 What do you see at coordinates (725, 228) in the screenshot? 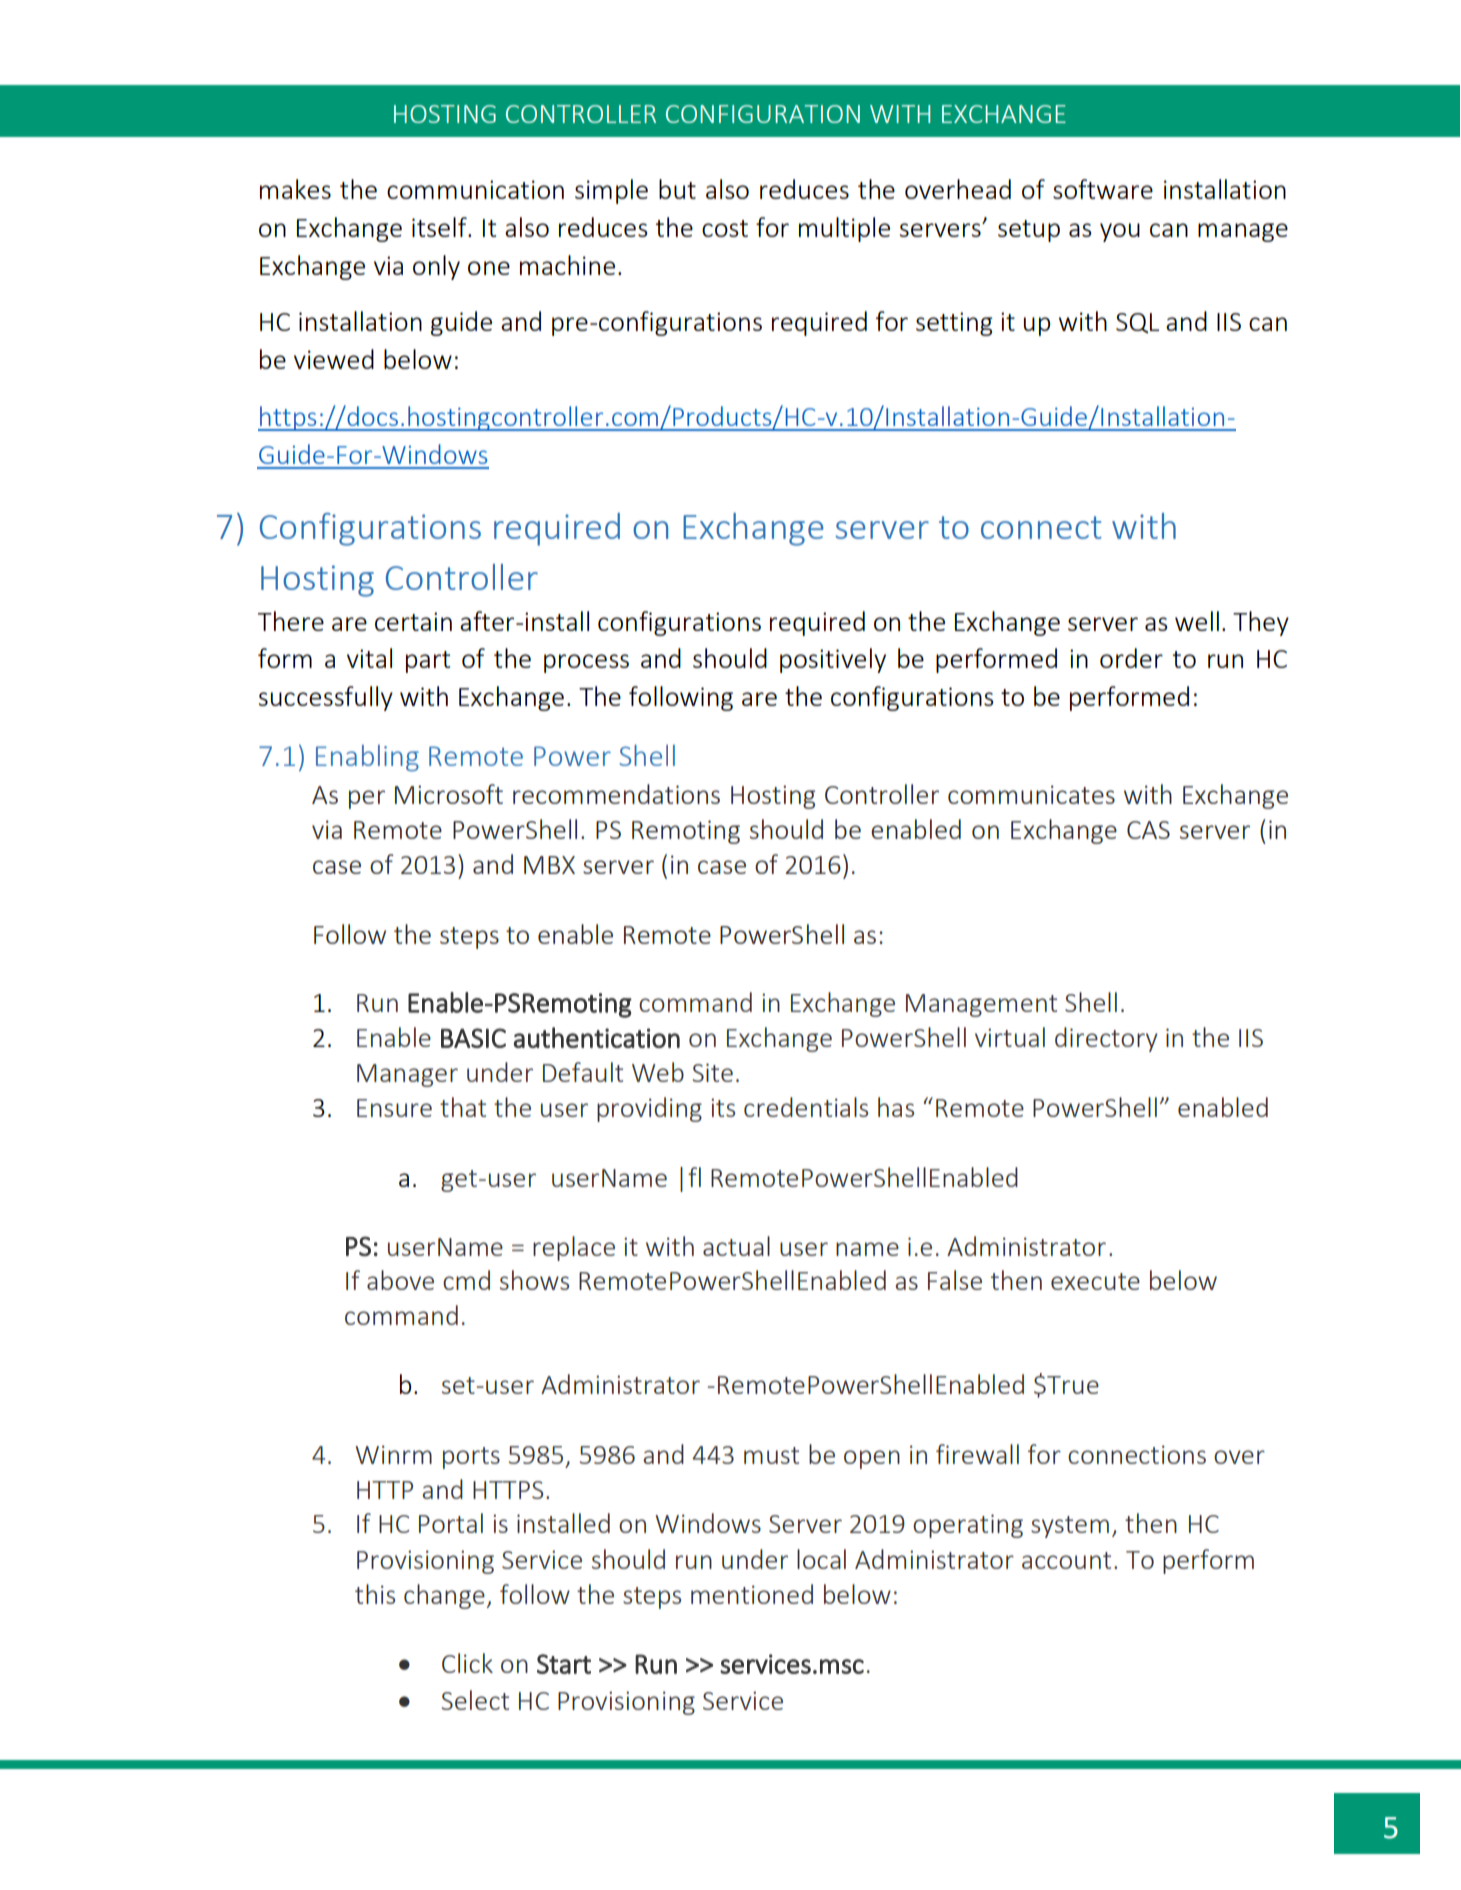
I see `cost` at bounding box center [725, 228].
